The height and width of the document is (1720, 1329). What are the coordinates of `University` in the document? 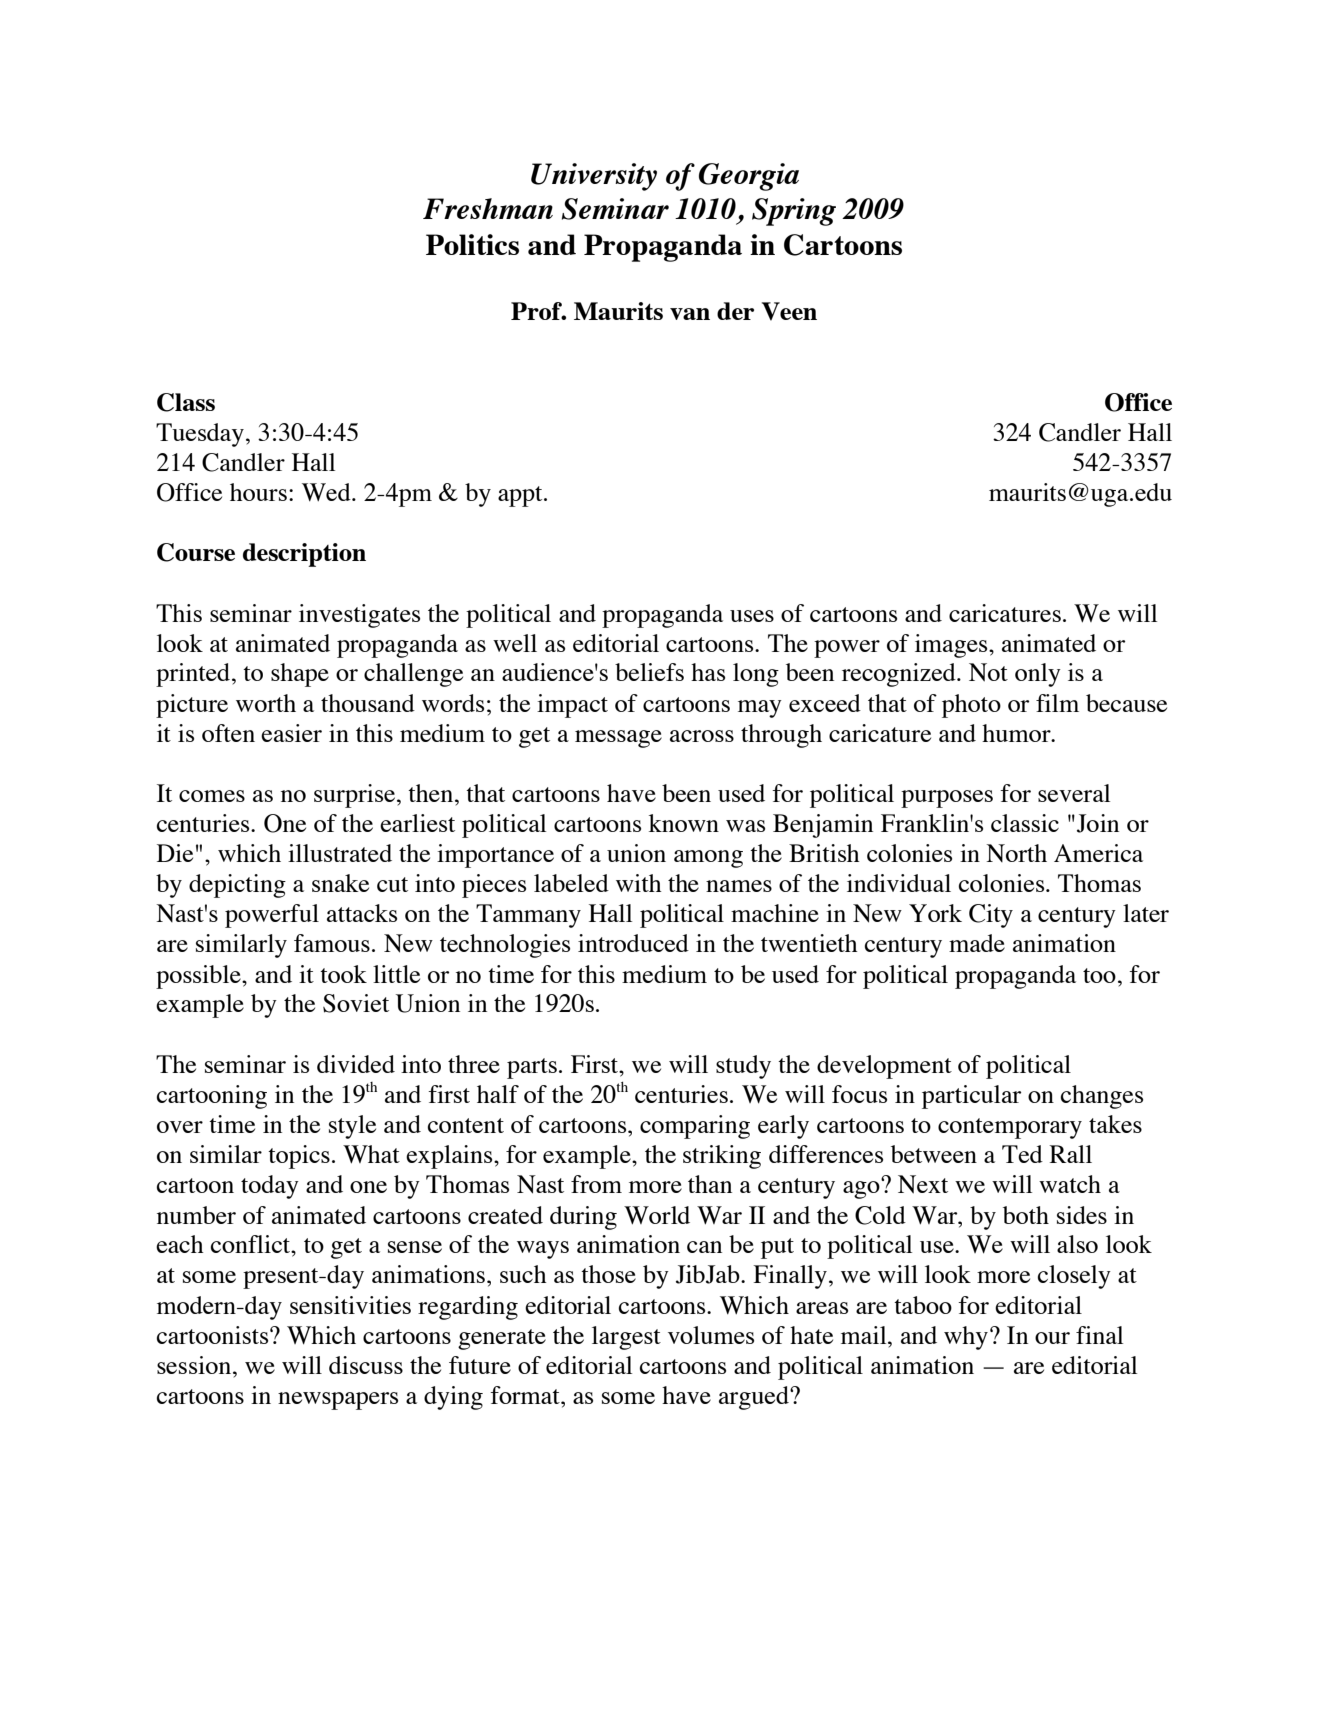 It's located at (594, 177).
